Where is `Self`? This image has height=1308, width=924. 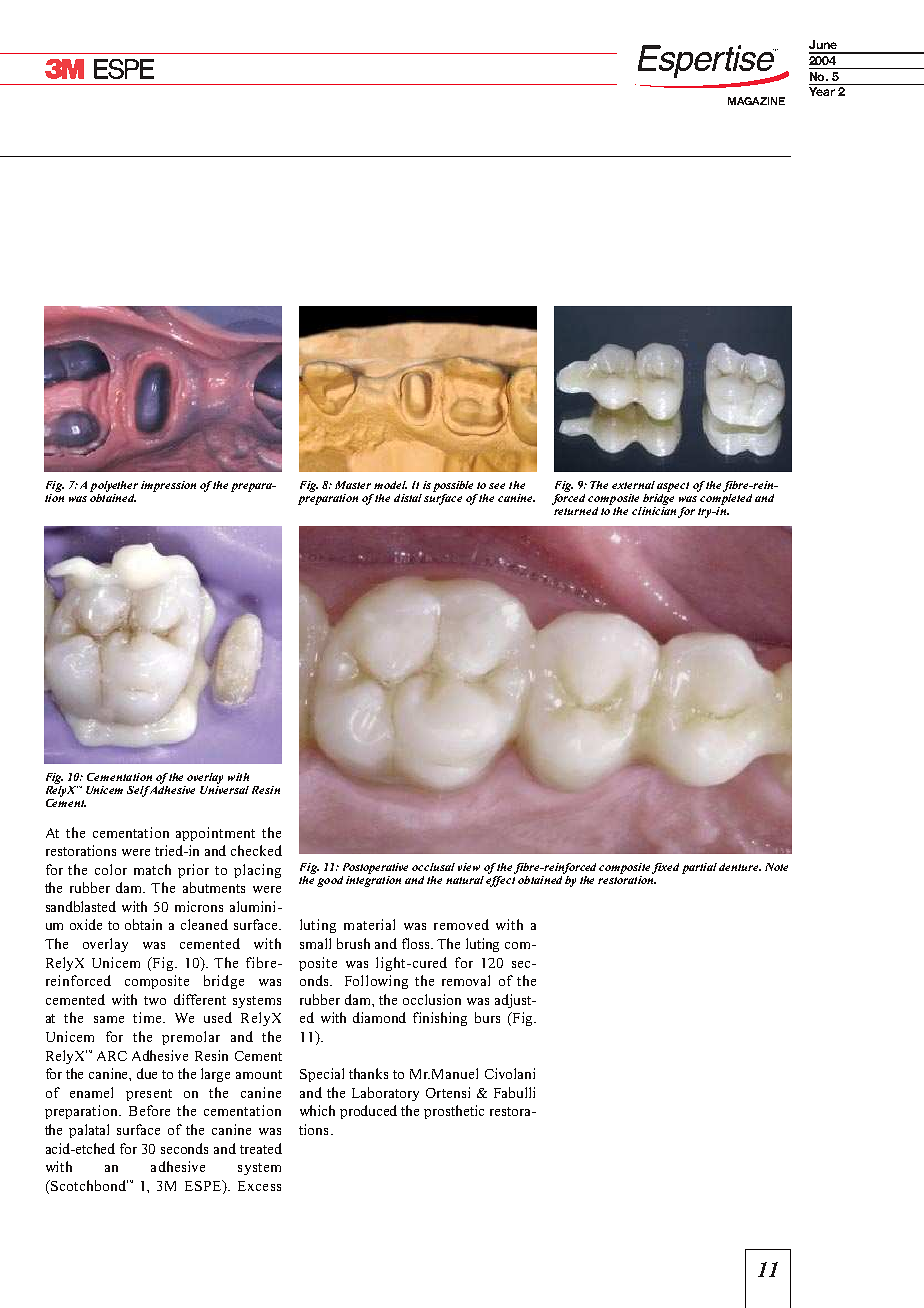
Self is located at coordinates (140, 791).
